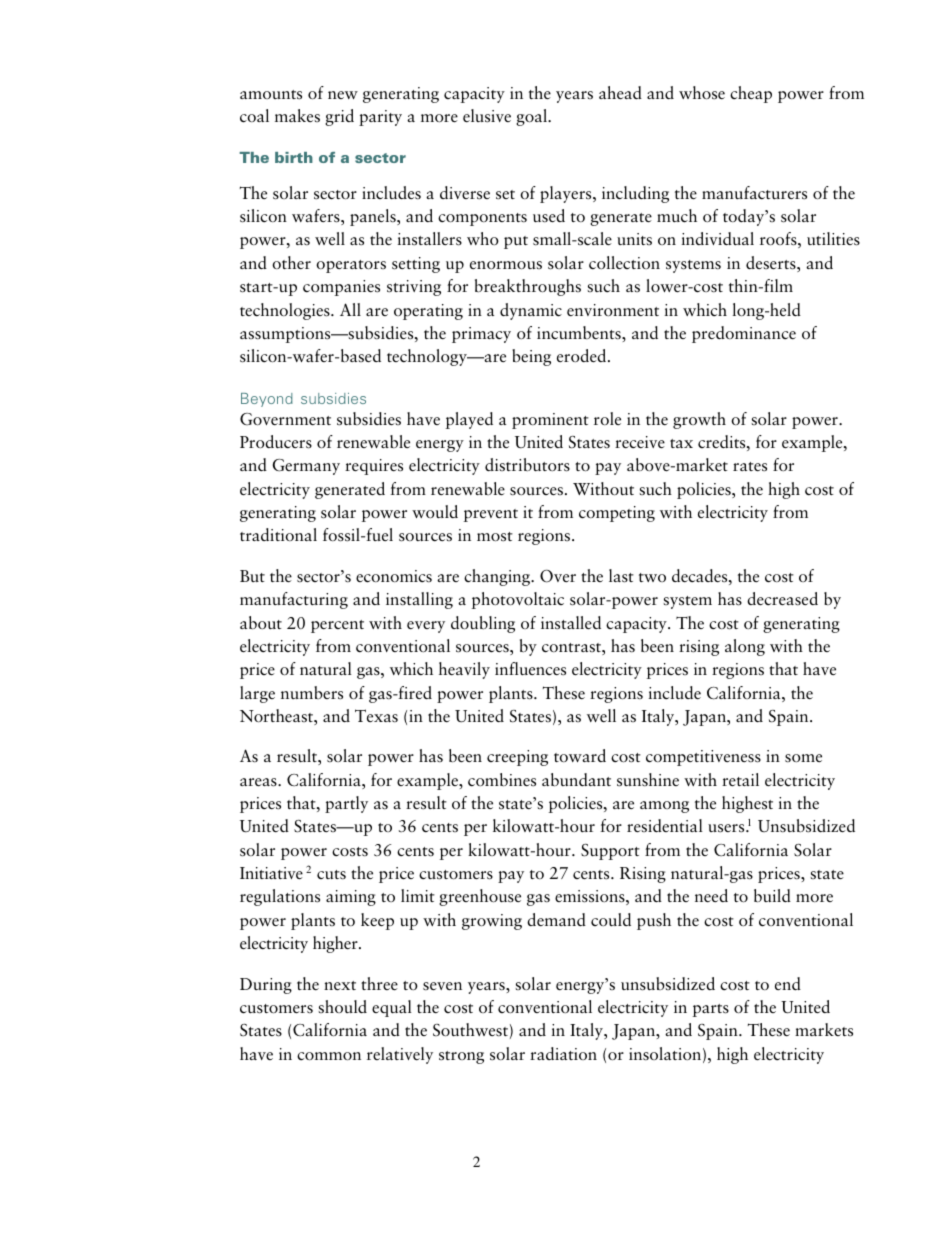 The height and width of the document is (1233, 952). What do you see at coordinates (306, 467) in the document?
I see `Germany` at bounding box center [306, 467].
